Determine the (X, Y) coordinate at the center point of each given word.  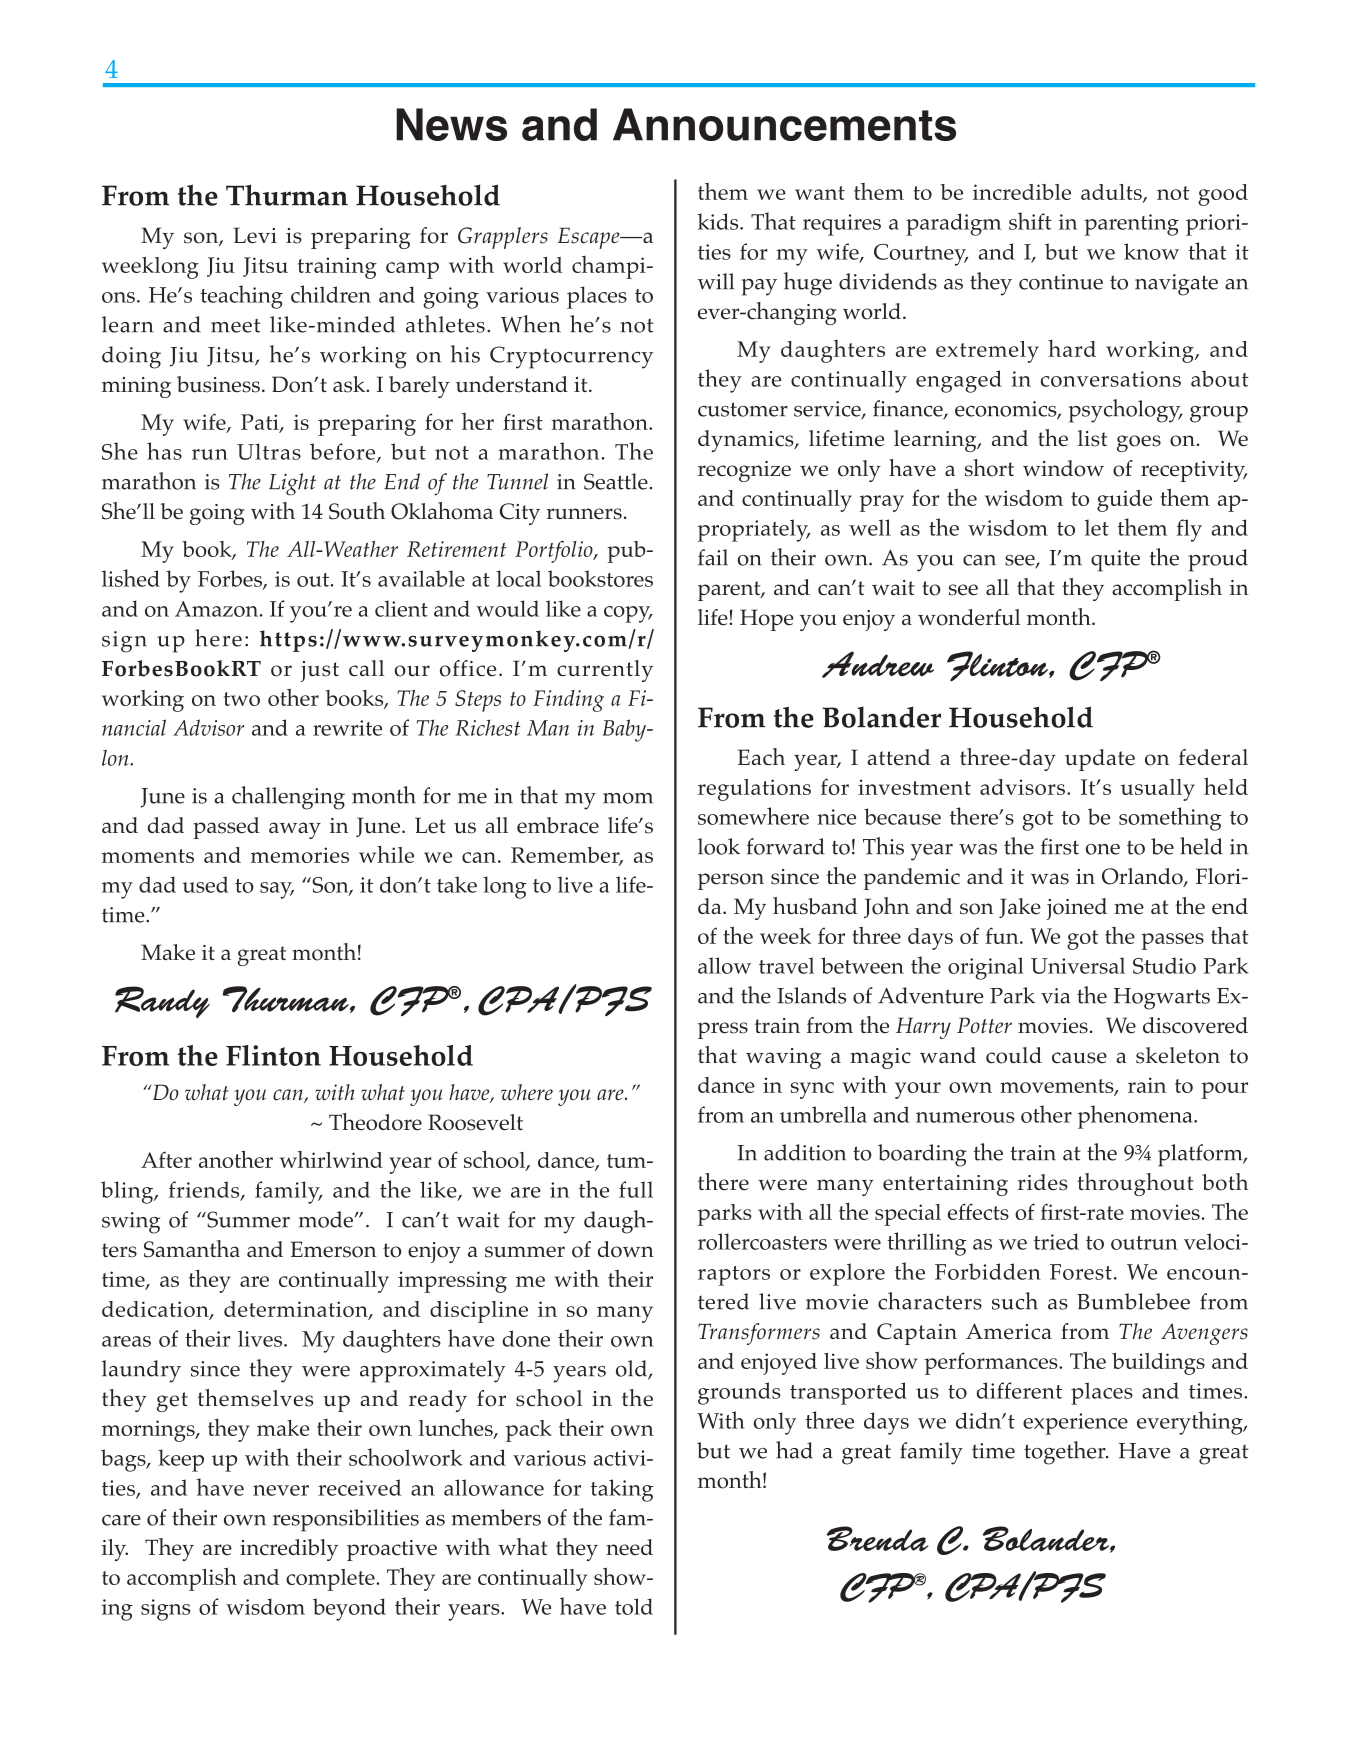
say (277, 890)
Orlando (1143, 877)
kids (719, 221)
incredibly (289, 1550)
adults (1112, 193)
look (719, 846)
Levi (255, 235)
